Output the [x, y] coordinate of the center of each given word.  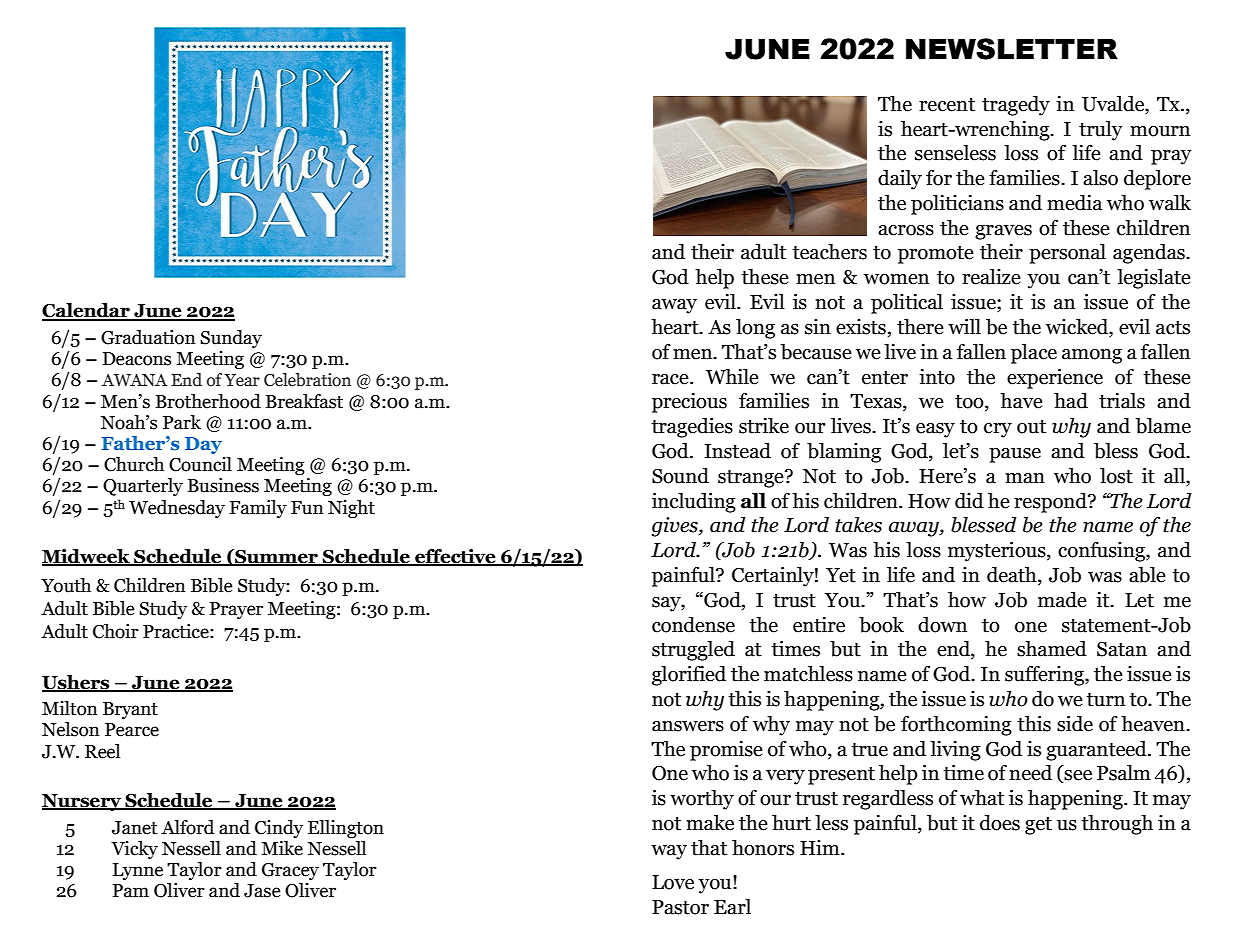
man [1025, 478]
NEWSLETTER [1012, 49]
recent [947, 105]
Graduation [148, 337]
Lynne [138, 871]
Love [673, 882]
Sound [680, 476]
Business [223, 485]
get [1038, 826]
